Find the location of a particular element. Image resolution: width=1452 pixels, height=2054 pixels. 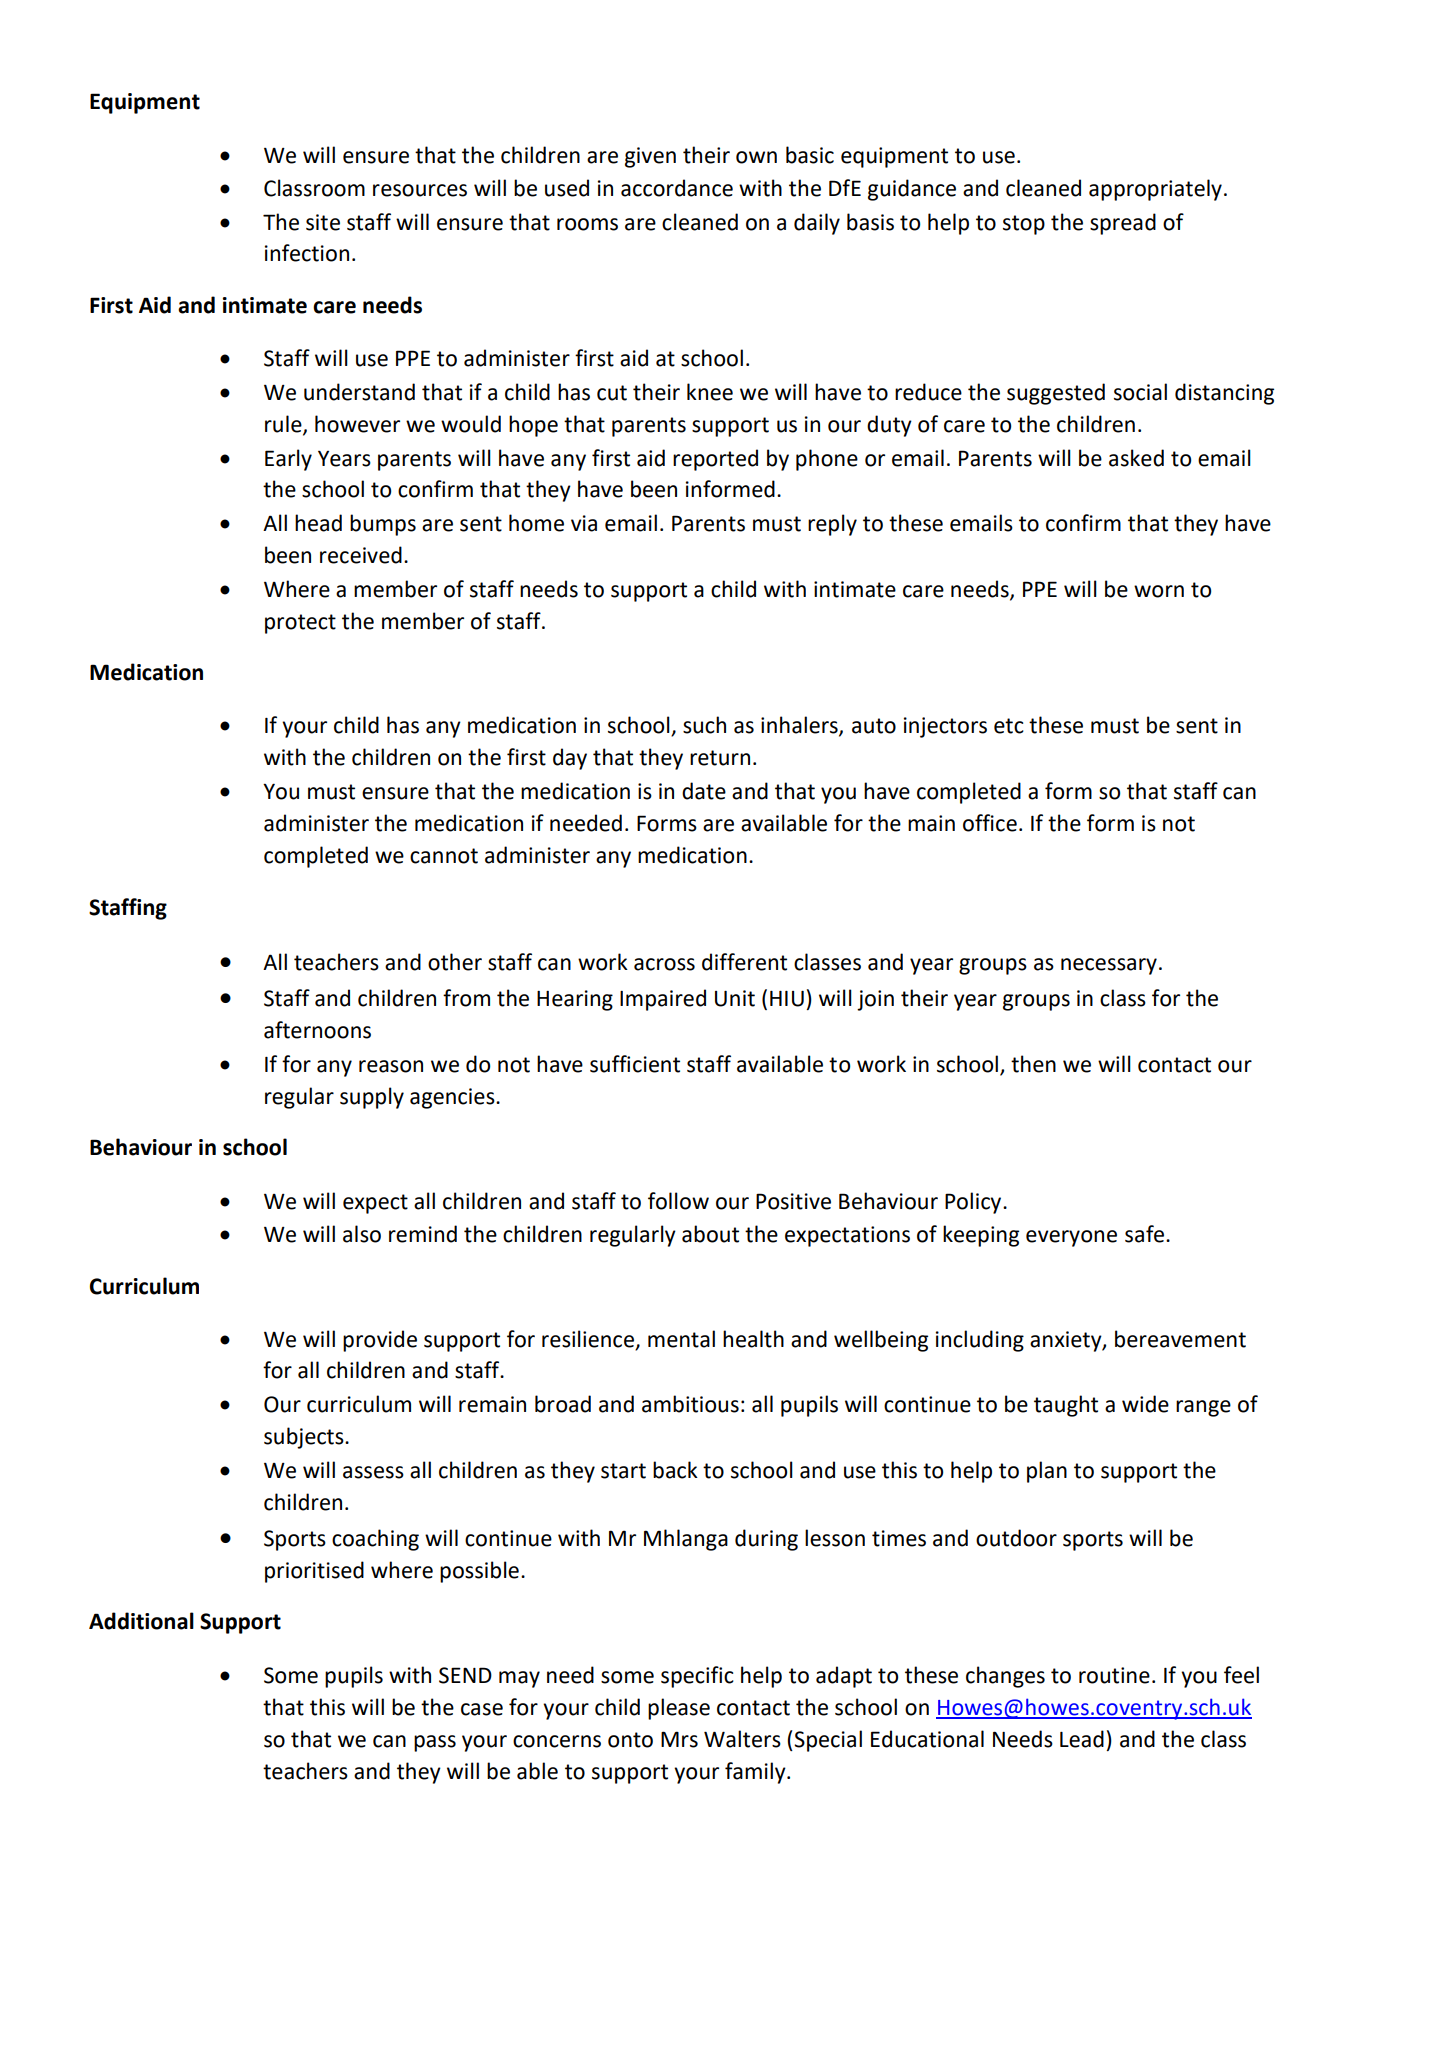

site is located at coordinates (323, 222).
